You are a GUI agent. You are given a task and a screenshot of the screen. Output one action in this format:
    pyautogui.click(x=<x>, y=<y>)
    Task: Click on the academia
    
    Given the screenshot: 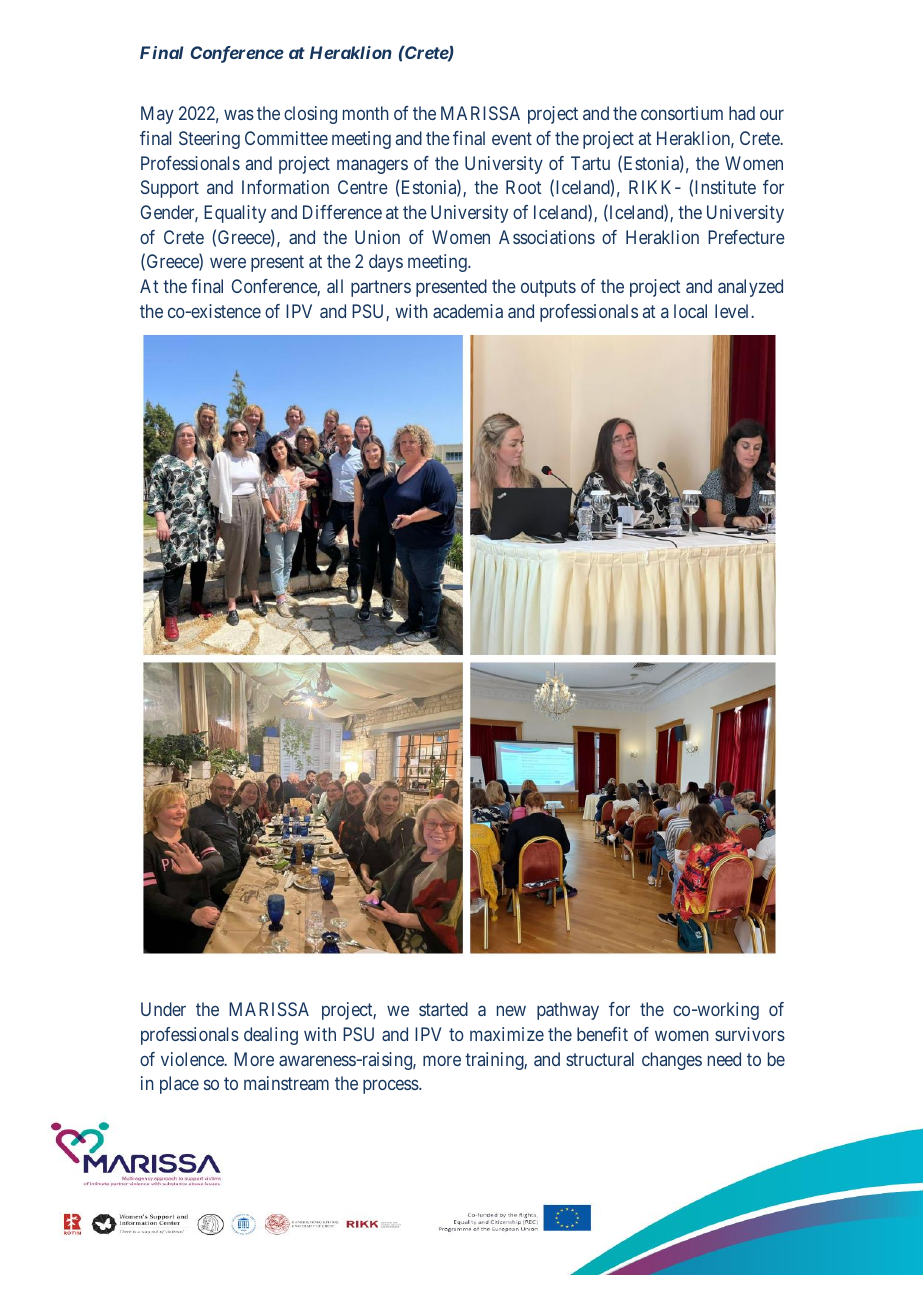 What is the action you would take?
    pyautogui.click(x=468, y=311)
